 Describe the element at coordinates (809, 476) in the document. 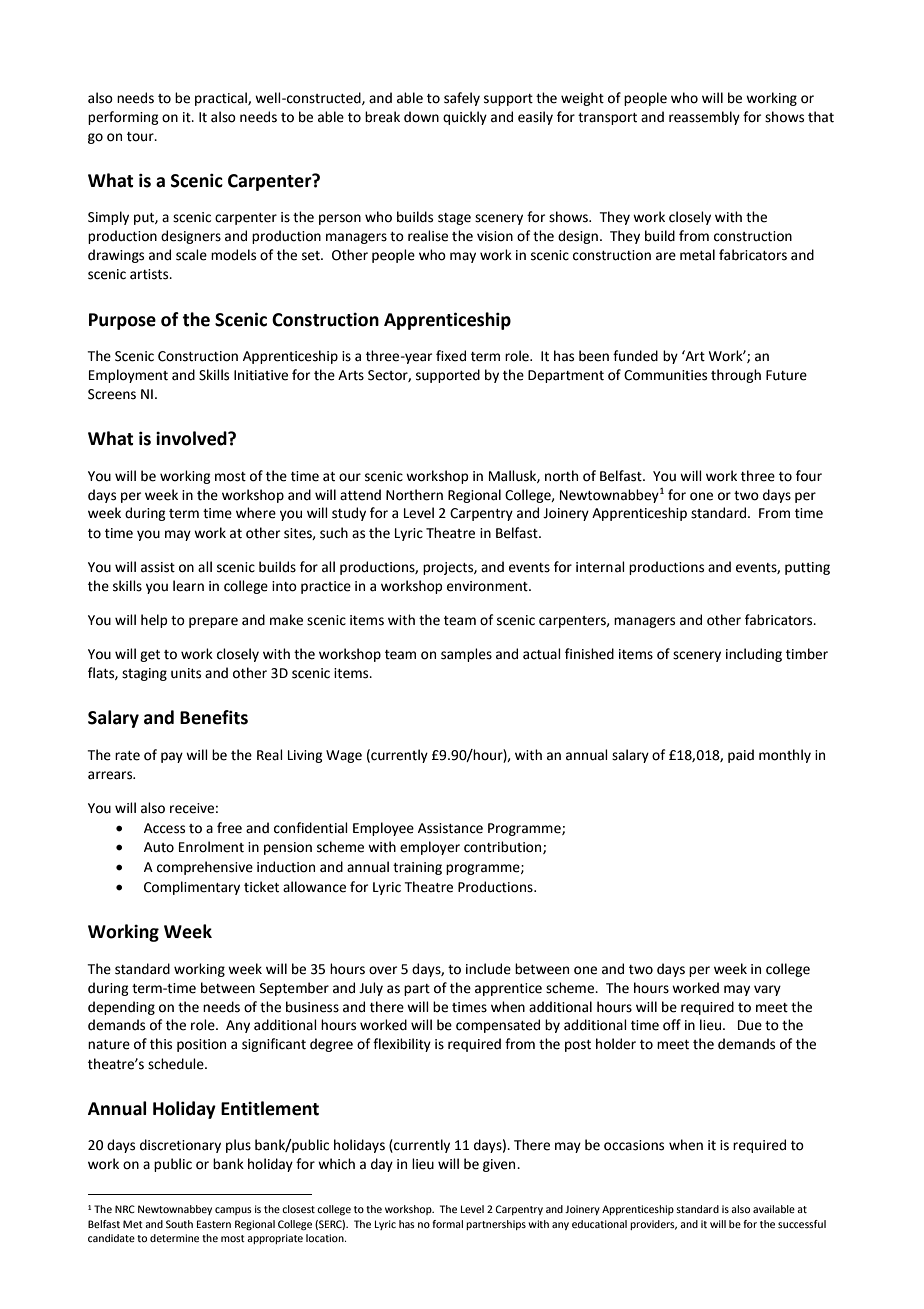

I see `four` at that location.
